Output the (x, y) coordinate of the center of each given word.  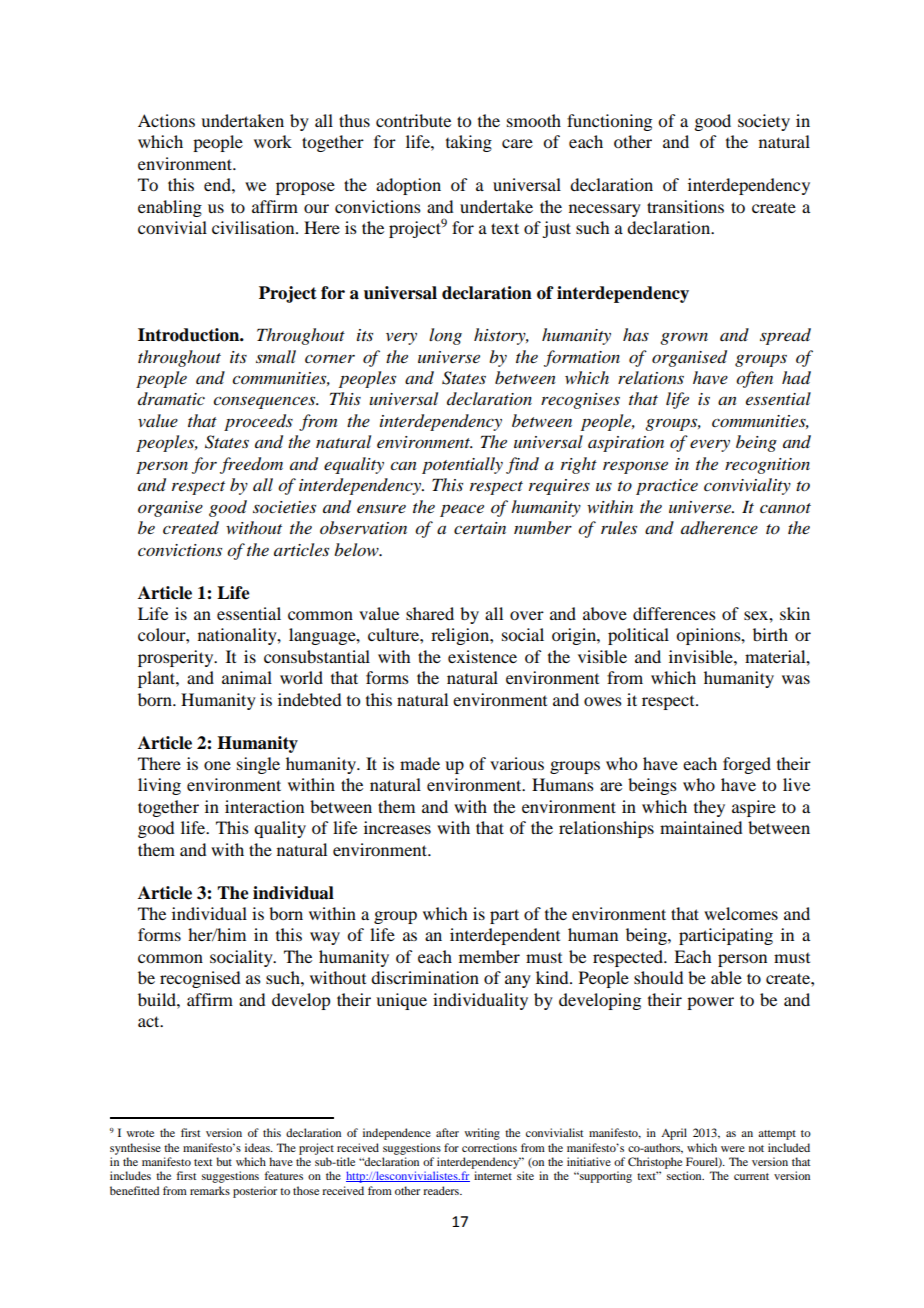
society (764, 122)
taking (469, 143)
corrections (489, 1147)
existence (482, 656)
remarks (210, 1190)
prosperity (177, 658)
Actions (166, 120)
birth (770, 634)
